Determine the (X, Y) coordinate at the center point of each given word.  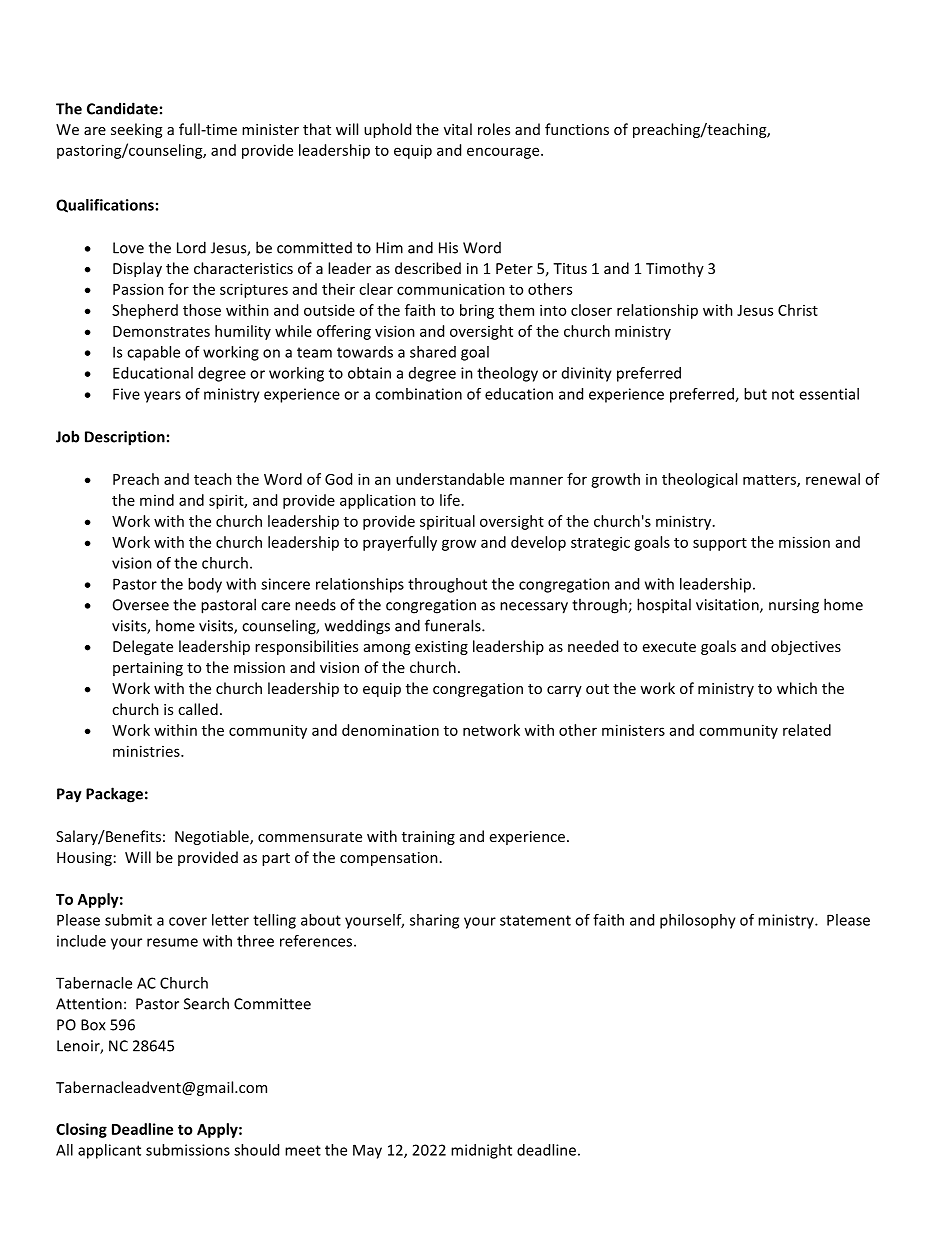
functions (577, 129)
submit (128, 920)
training (428, 838)
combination (418, 394)
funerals (454, 625)
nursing (794, 606)
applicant (109, 1151)
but (755, 394)
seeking (136, 130)
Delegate (143, 647)
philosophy (698, 921)
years (162, 397)
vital (458, 129)
